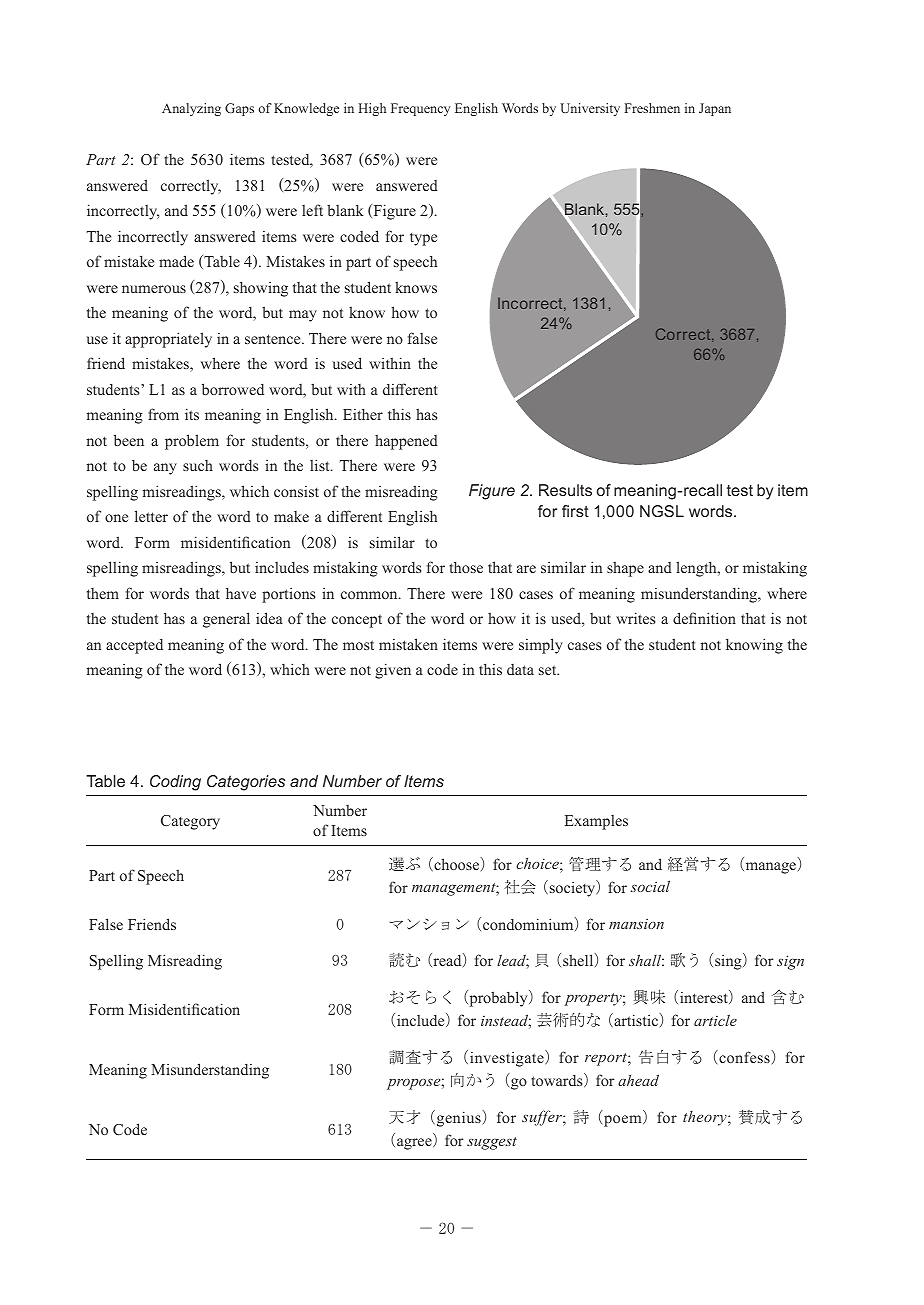 The image size is (924, 1305). What do you see at coordinates (191, 109) in the document?
I see `Analyzing` at bounding box center [191, 109].
